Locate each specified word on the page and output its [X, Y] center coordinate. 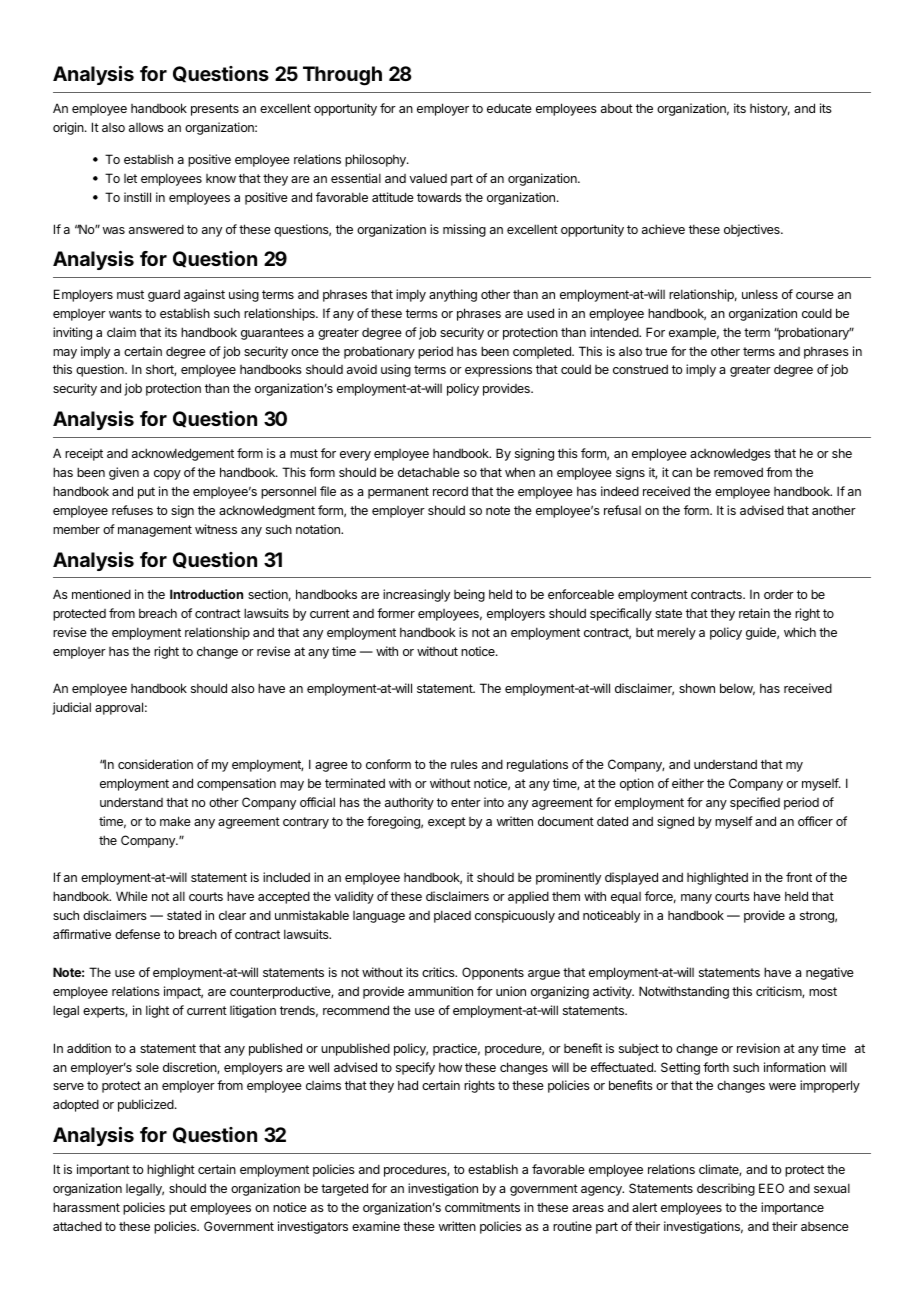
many [696, 899]
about [617, 108]
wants [125, 313]
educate [509, 108]
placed [452, 916]
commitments [482, 1207]
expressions [498, 370]
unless [760, 294]
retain [754, 613]
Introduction [206, 594]
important [103, 1170]
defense [137, 934]
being [469, 595]
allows [146, 127]
